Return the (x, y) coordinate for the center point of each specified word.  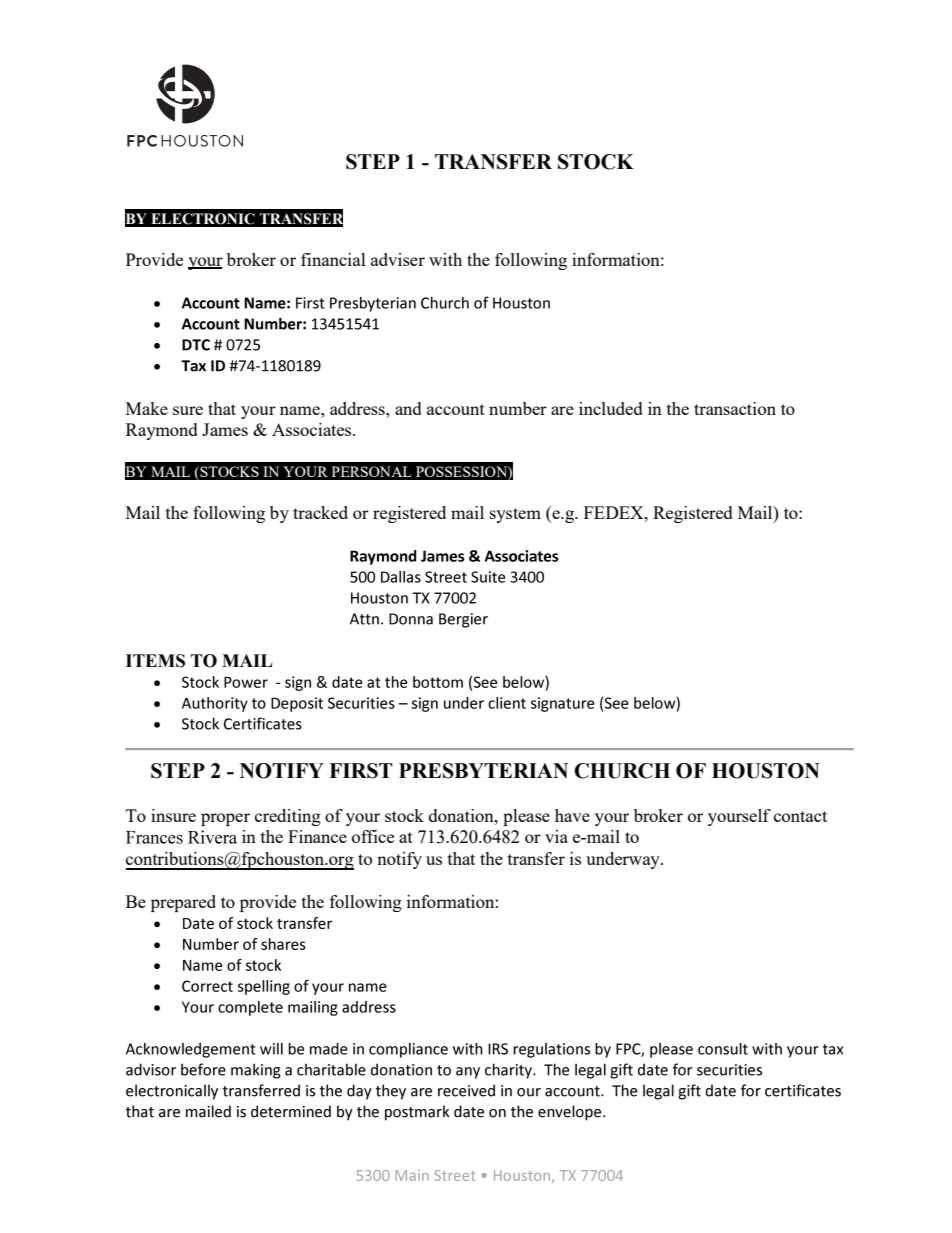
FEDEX (615, 512)
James (225, 429)
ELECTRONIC (203, 219)
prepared (183, 903)
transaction (735, 408)
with (445, 259)
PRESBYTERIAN (483, 771)
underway (624, 860)
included (611, 408)
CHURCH (622, 771)
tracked (320, 512)
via (556, 836)
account (456, 409)
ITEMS (155, 661)
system (515, 515)
